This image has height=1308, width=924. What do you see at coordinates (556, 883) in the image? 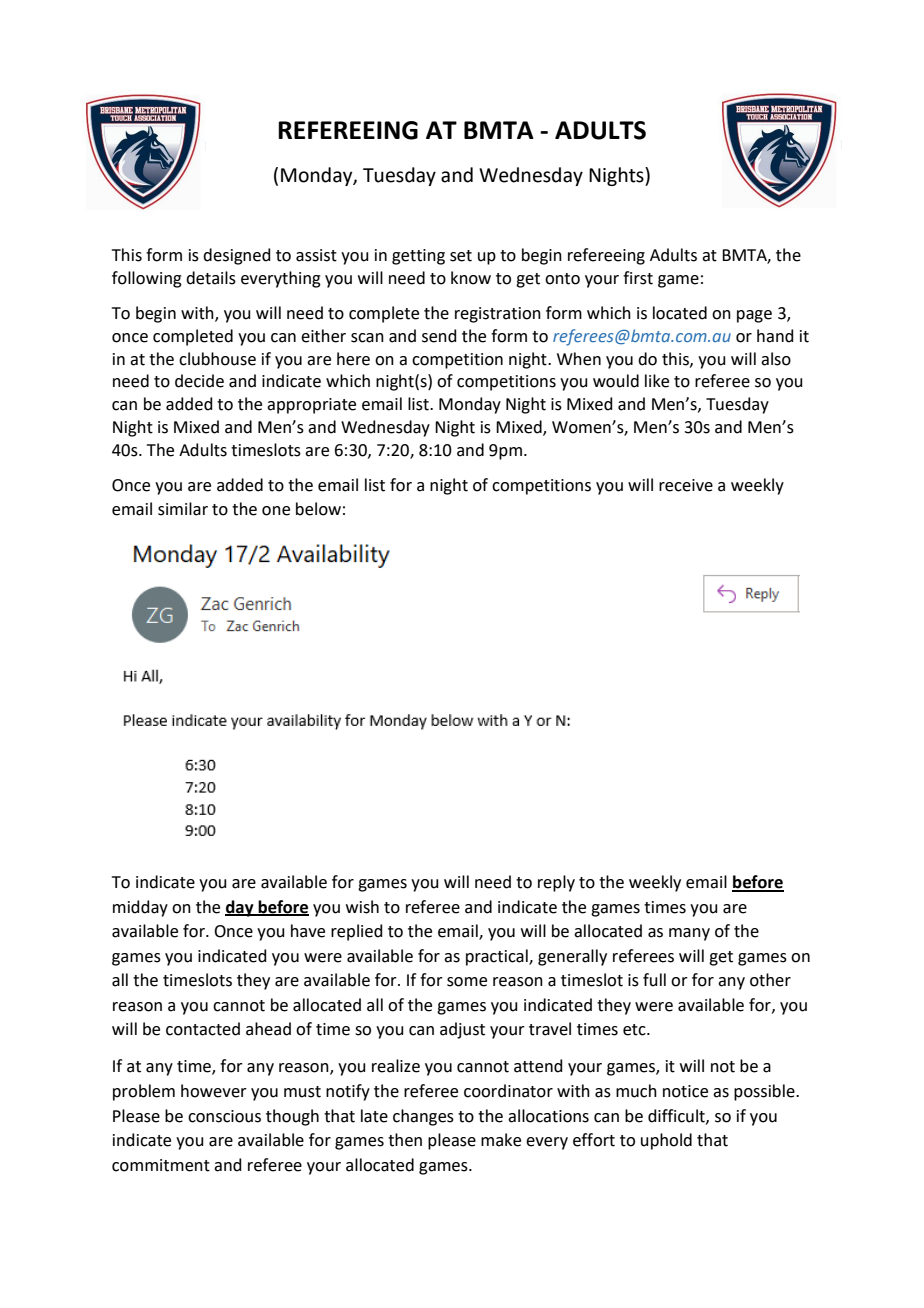
I see `reply` at bounding box center [556, 883].
